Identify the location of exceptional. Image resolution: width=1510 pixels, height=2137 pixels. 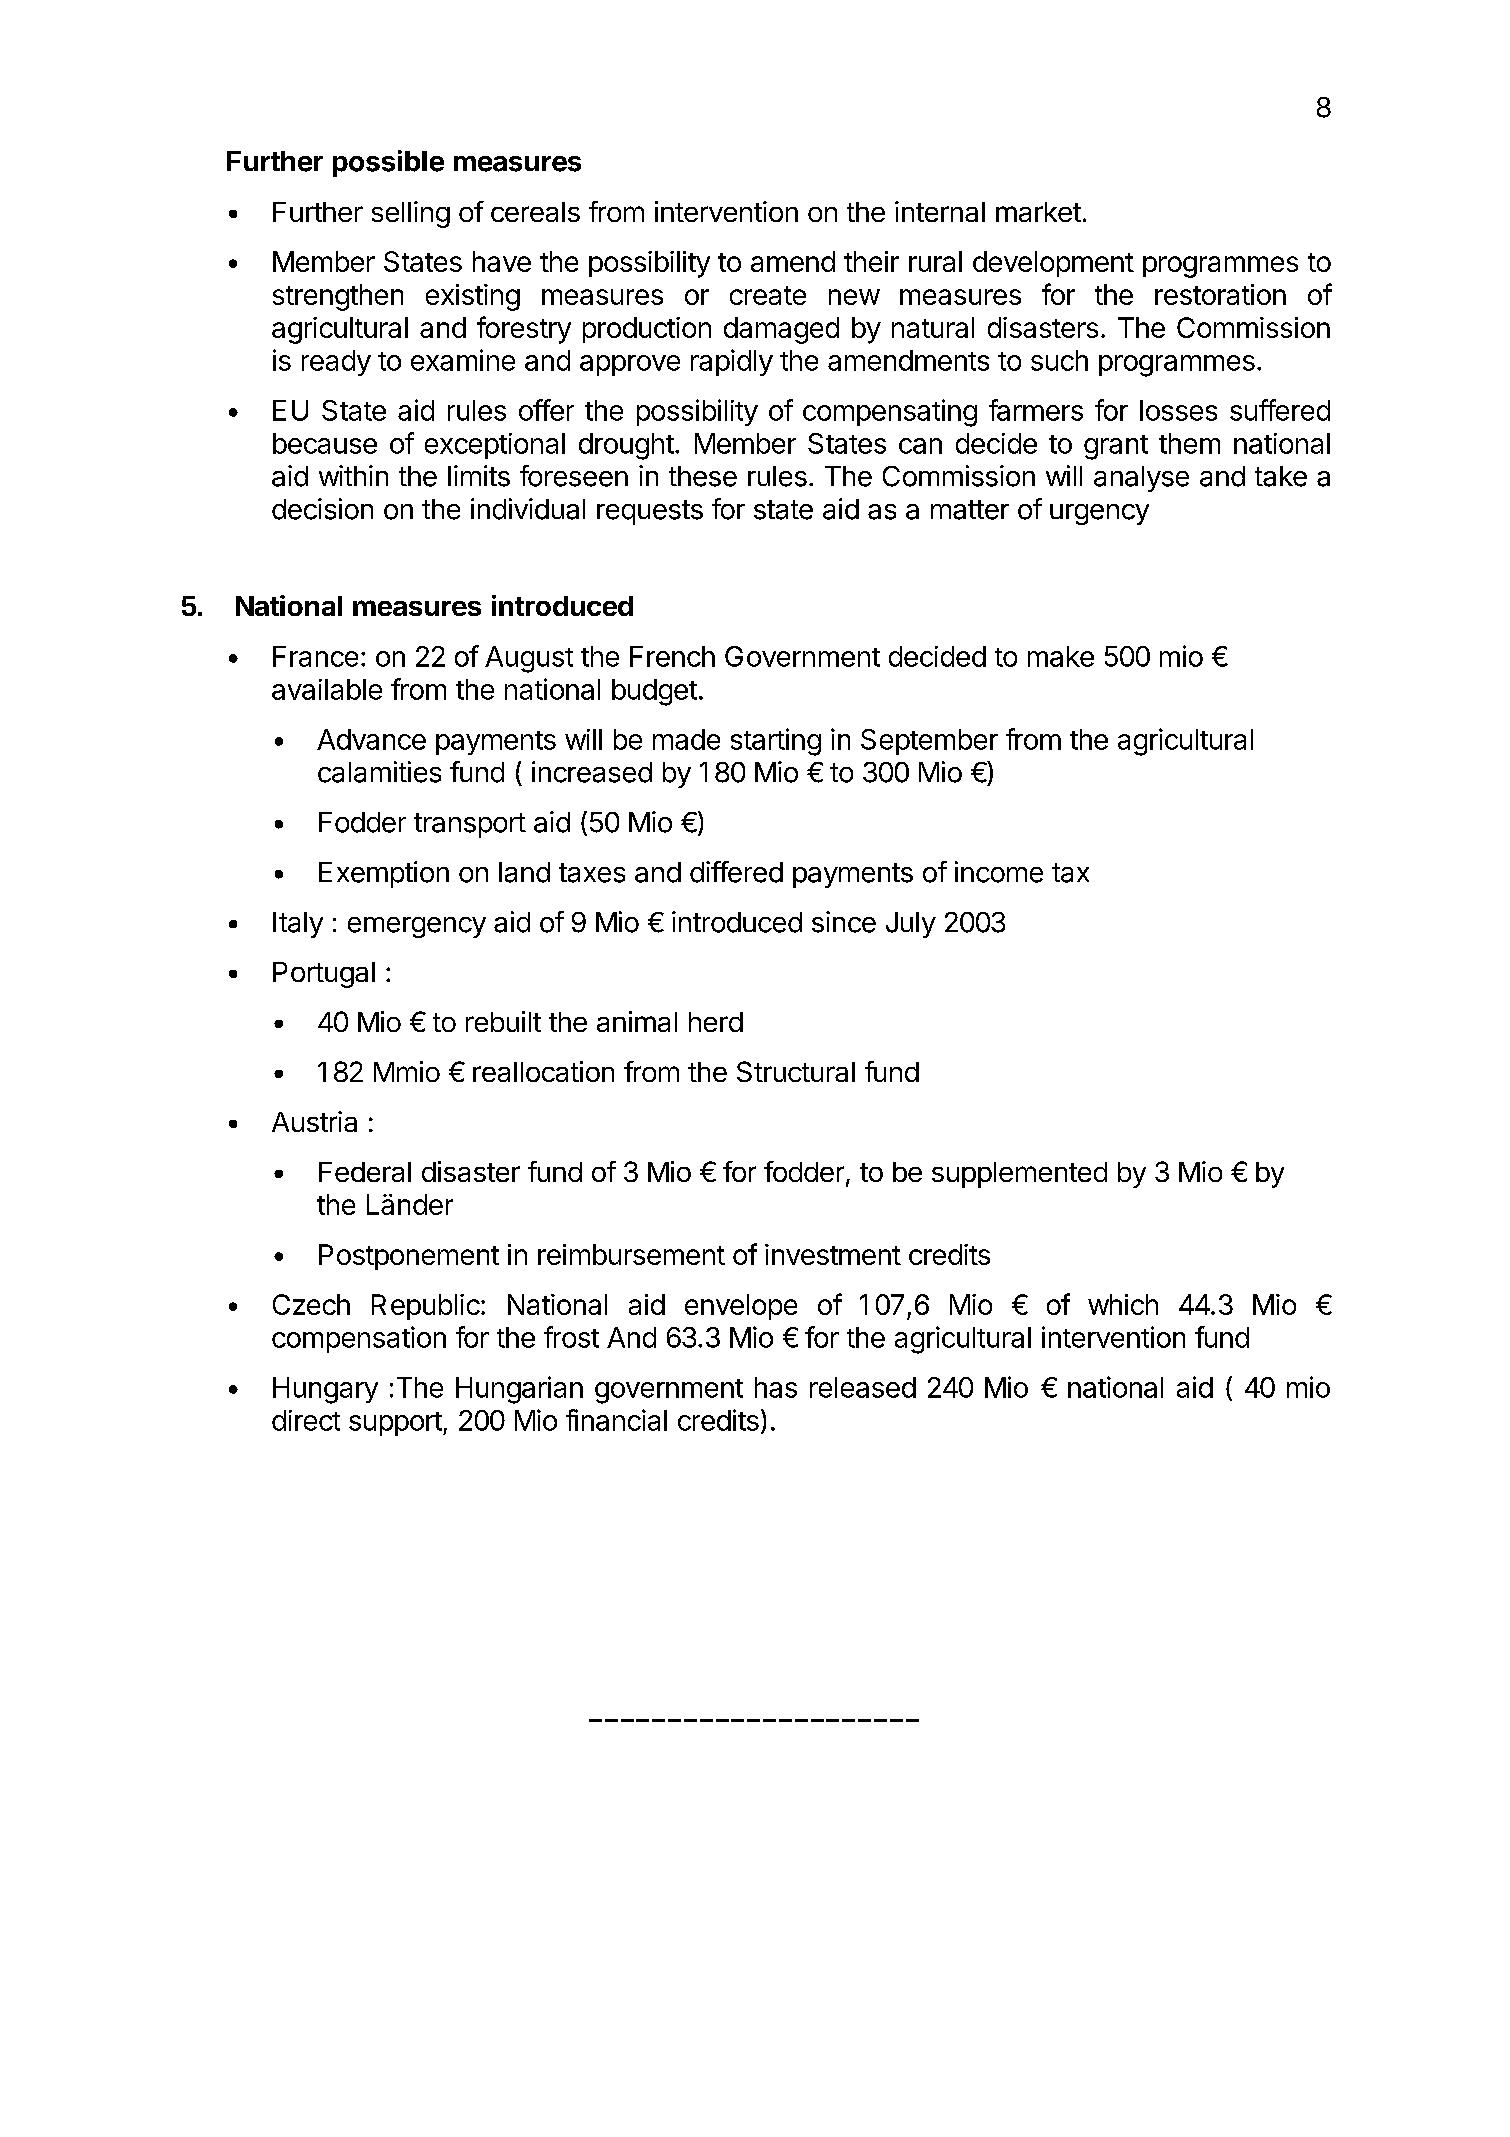
(495, 446).
